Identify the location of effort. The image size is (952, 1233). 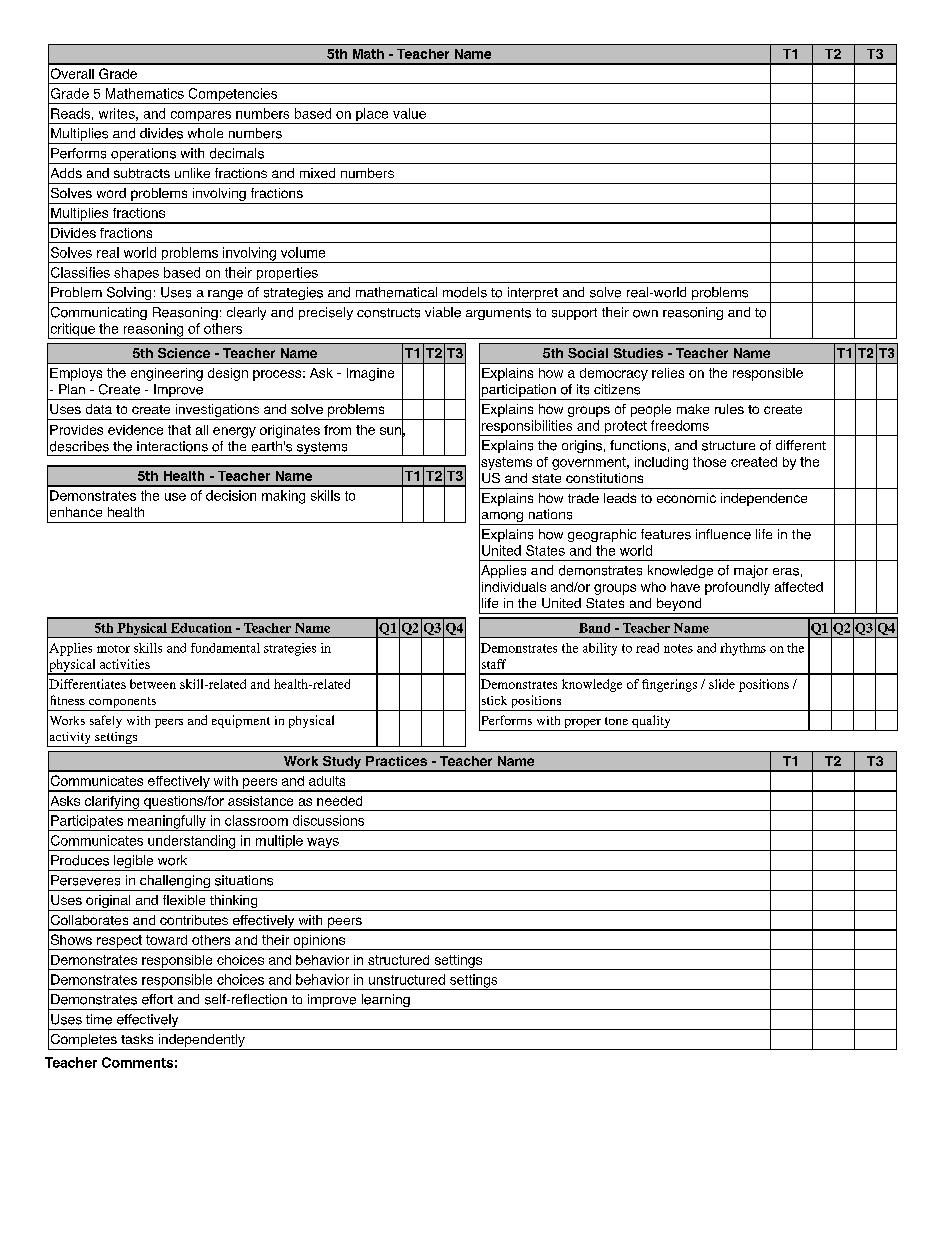
(157, 999).
